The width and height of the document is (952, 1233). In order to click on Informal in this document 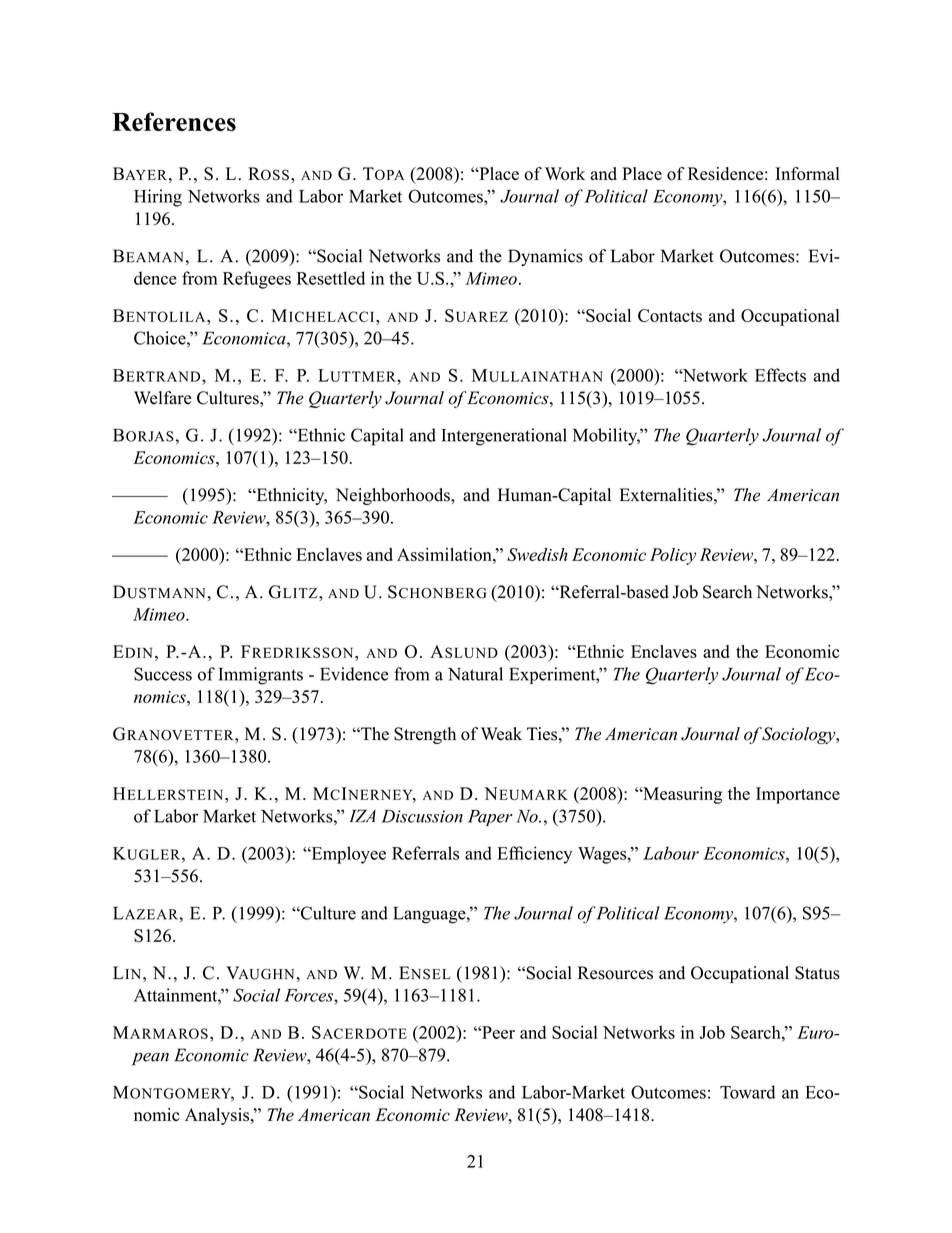, I will do `click(807, 174)`.
